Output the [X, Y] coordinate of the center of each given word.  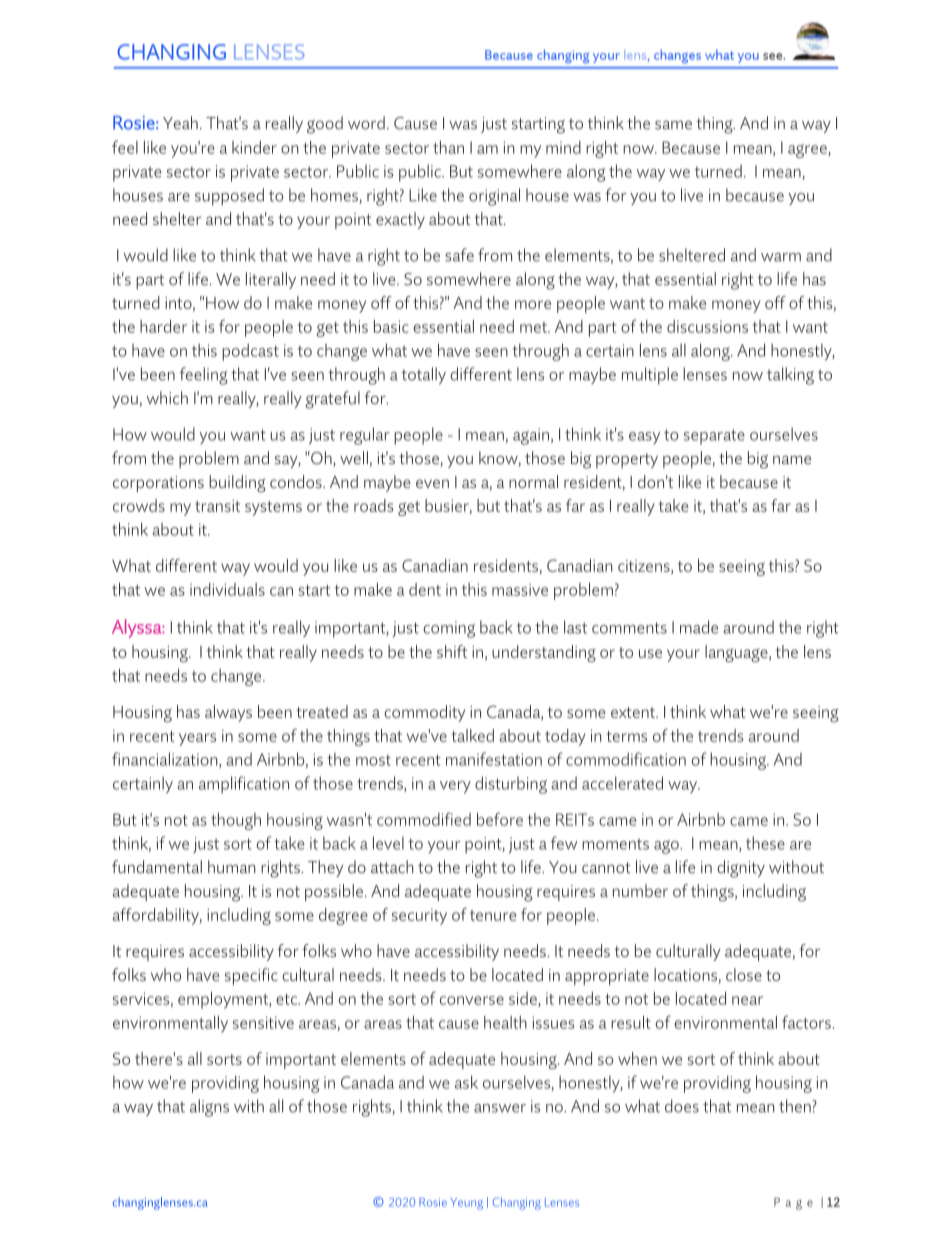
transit [217, 506]
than [448, 147]
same [673, 125]
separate [714, 437]
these [765, 843]
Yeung [466, 1204]
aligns [209, 1108]
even [432, 483]
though [236, 821]
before [500, 819]
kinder [254, 147]
